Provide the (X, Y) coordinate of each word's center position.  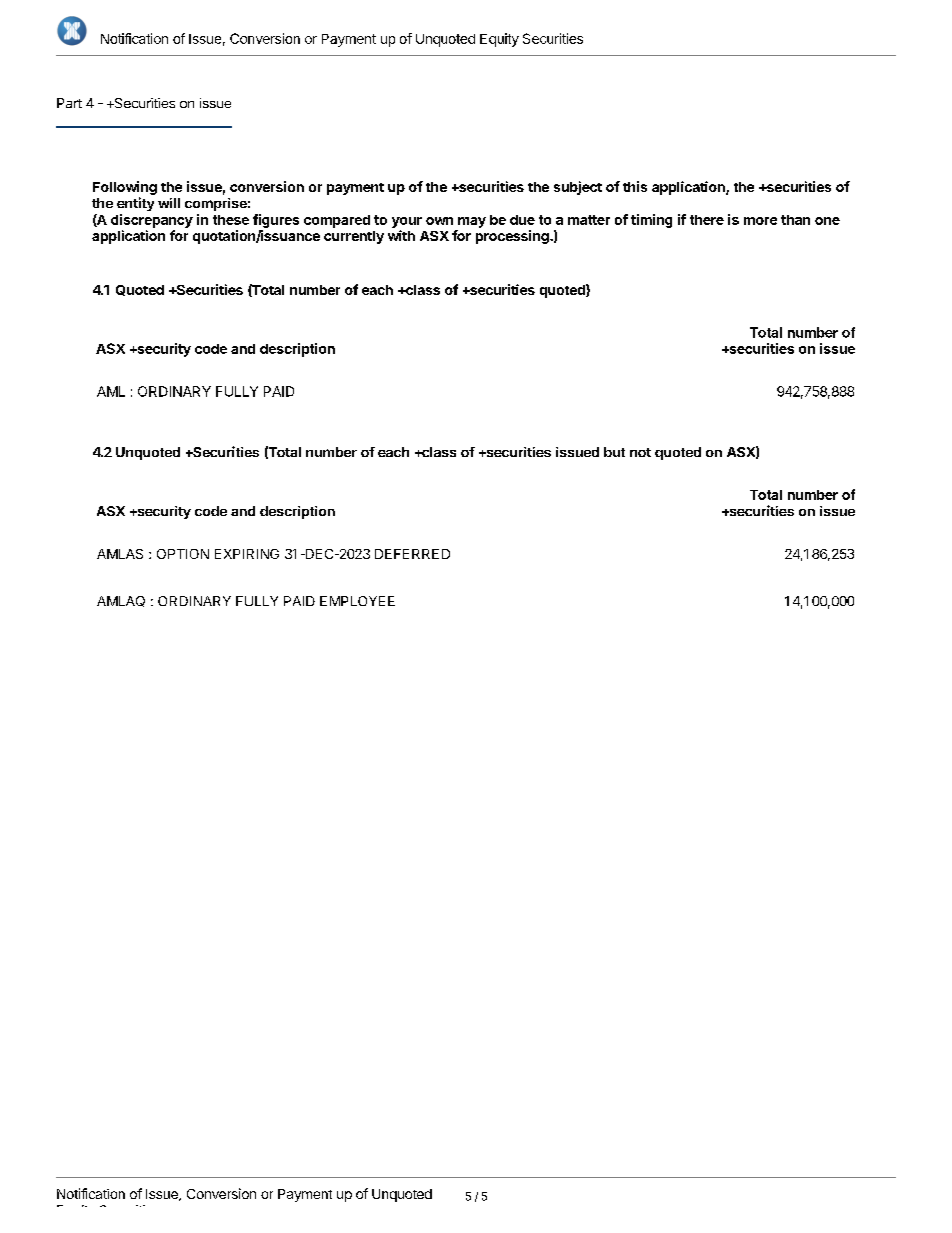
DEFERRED (412, 554)
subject (578, 188)
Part (69, 103)
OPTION (183, 554)
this (635, 186)
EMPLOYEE (357, 601)
